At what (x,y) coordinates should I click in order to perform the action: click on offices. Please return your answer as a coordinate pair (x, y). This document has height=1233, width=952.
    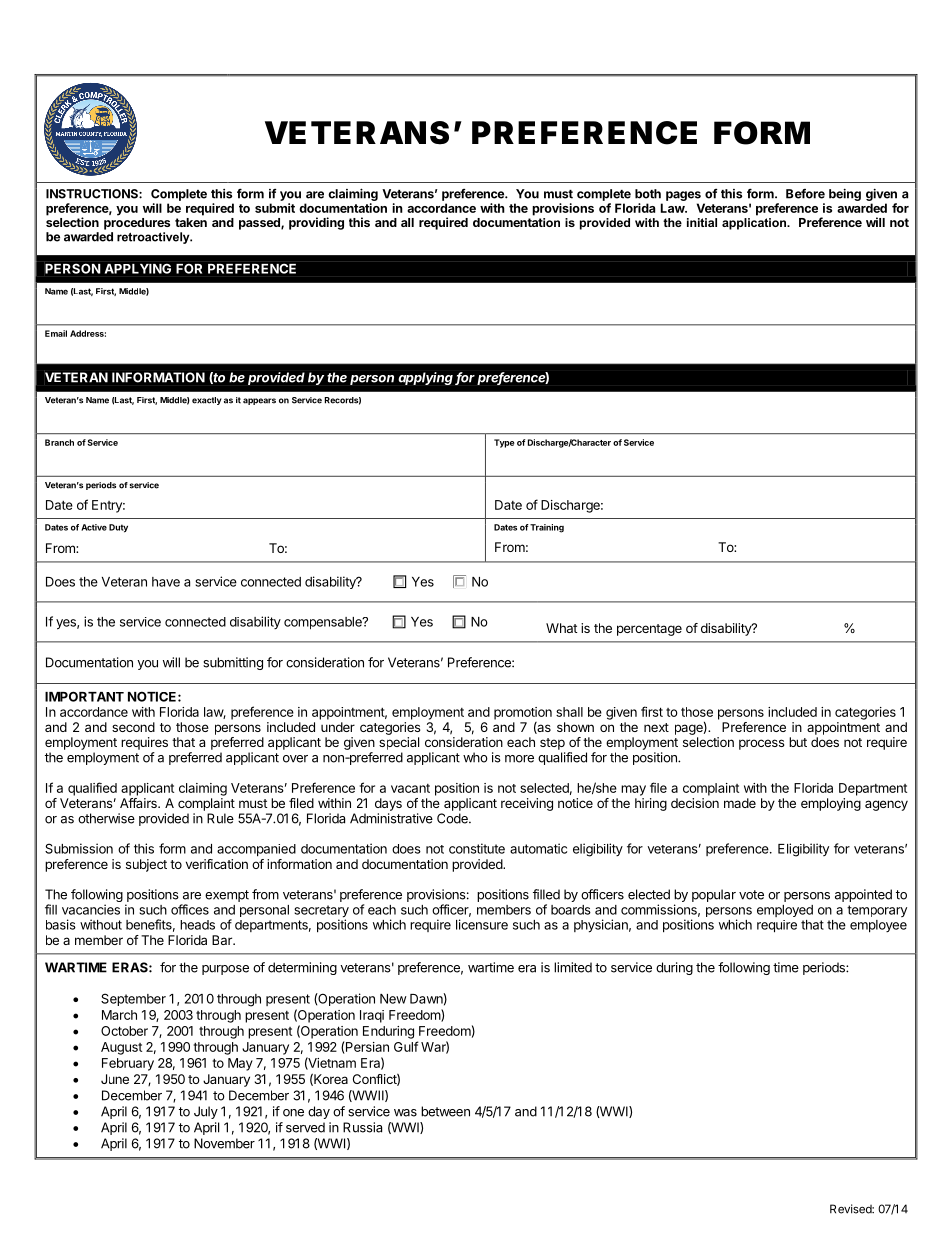
    Looking at the image, I should click on (190, 909).
